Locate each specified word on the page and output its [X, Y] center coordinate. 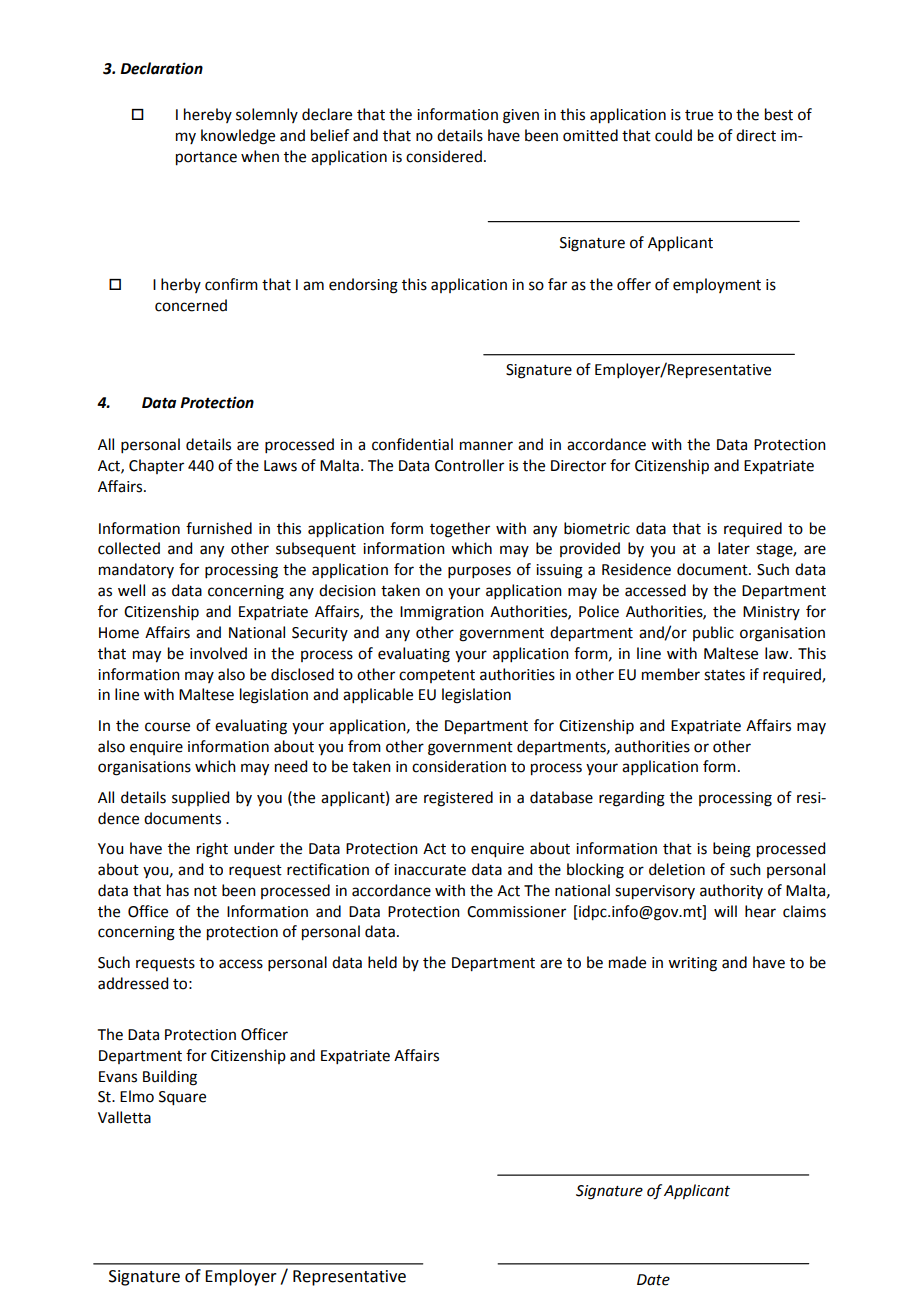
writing [692, 964]
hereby [208, 115]
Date [653, 1280]
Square [182, 1098]
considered [444, 156]
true [699, 115]
